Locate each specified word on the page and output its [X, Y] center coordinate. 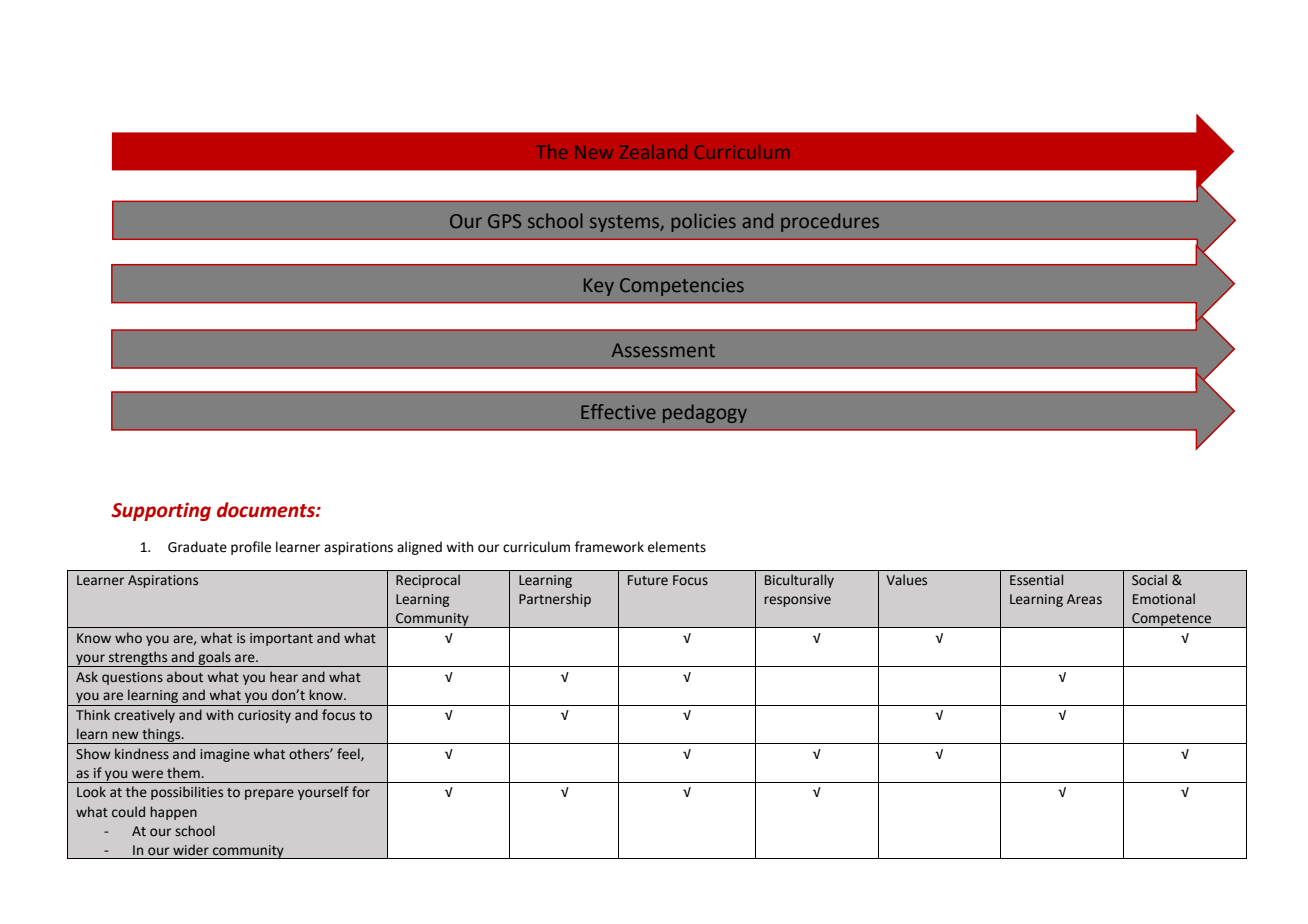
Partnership [555, 600]
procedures [830, 222]
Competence [1172, 620]
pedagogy [705, 413]
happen [173, 813]
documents [267, 510]
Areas [1084, 599]
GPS [504, 221]
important [281, 639]
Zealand [653, 152]
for [361, 791]
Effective [618, 411]
